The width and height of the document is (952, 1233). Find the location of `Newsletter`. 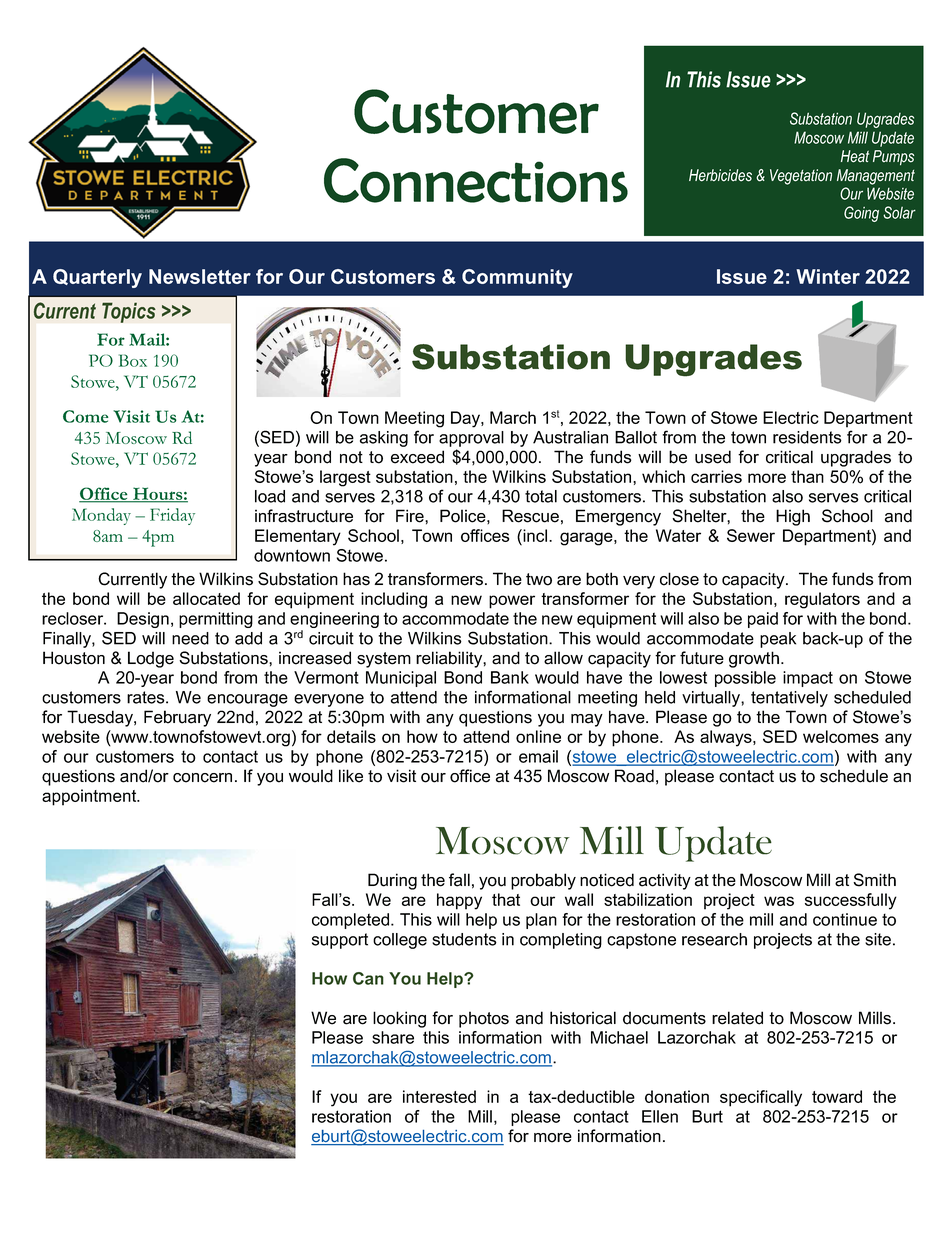

Newsletter is located at coordinates (200, 276).
